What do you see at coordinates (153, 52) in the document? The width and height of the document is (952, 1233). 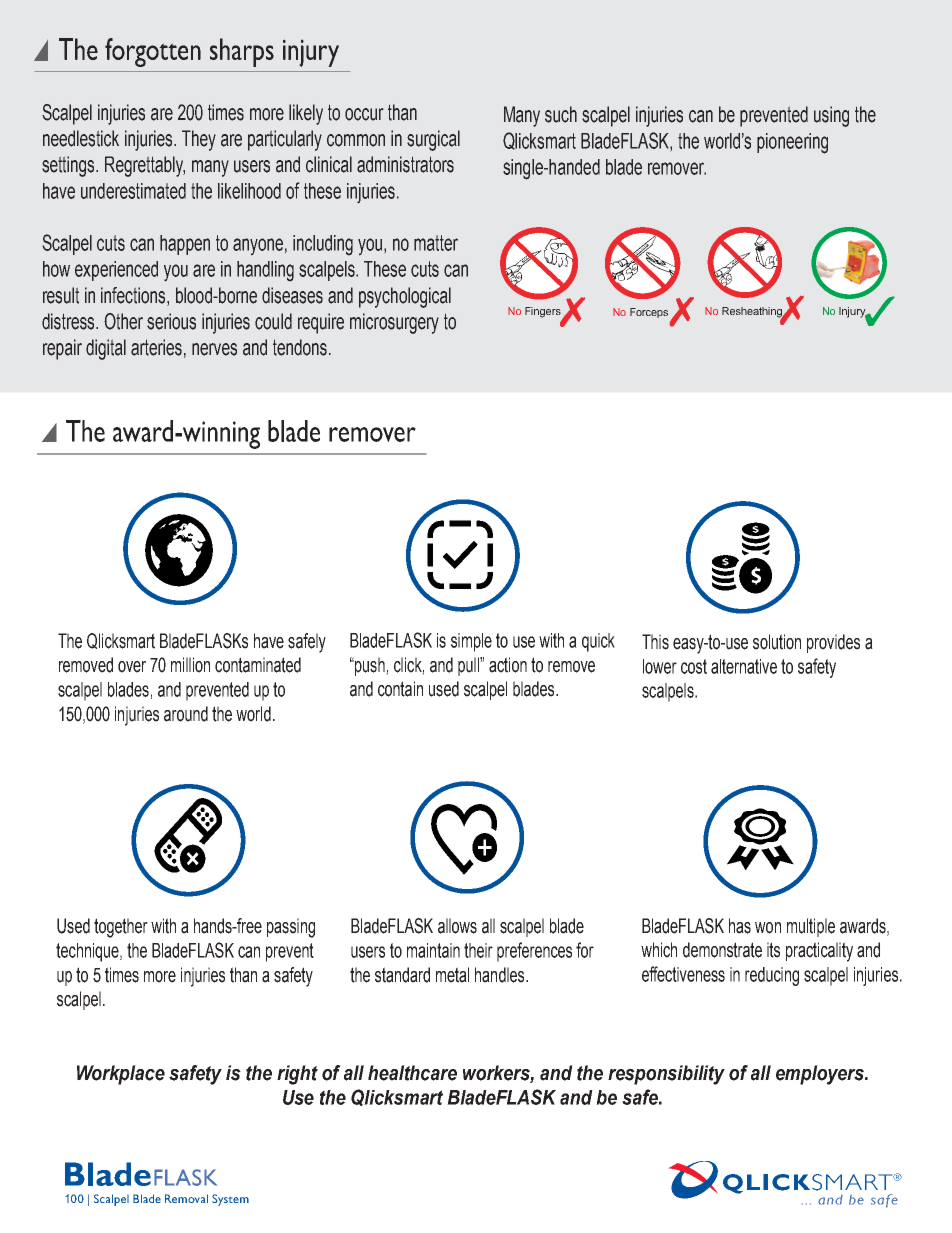 I see `forgotten` at bounding box center [153, 52].
